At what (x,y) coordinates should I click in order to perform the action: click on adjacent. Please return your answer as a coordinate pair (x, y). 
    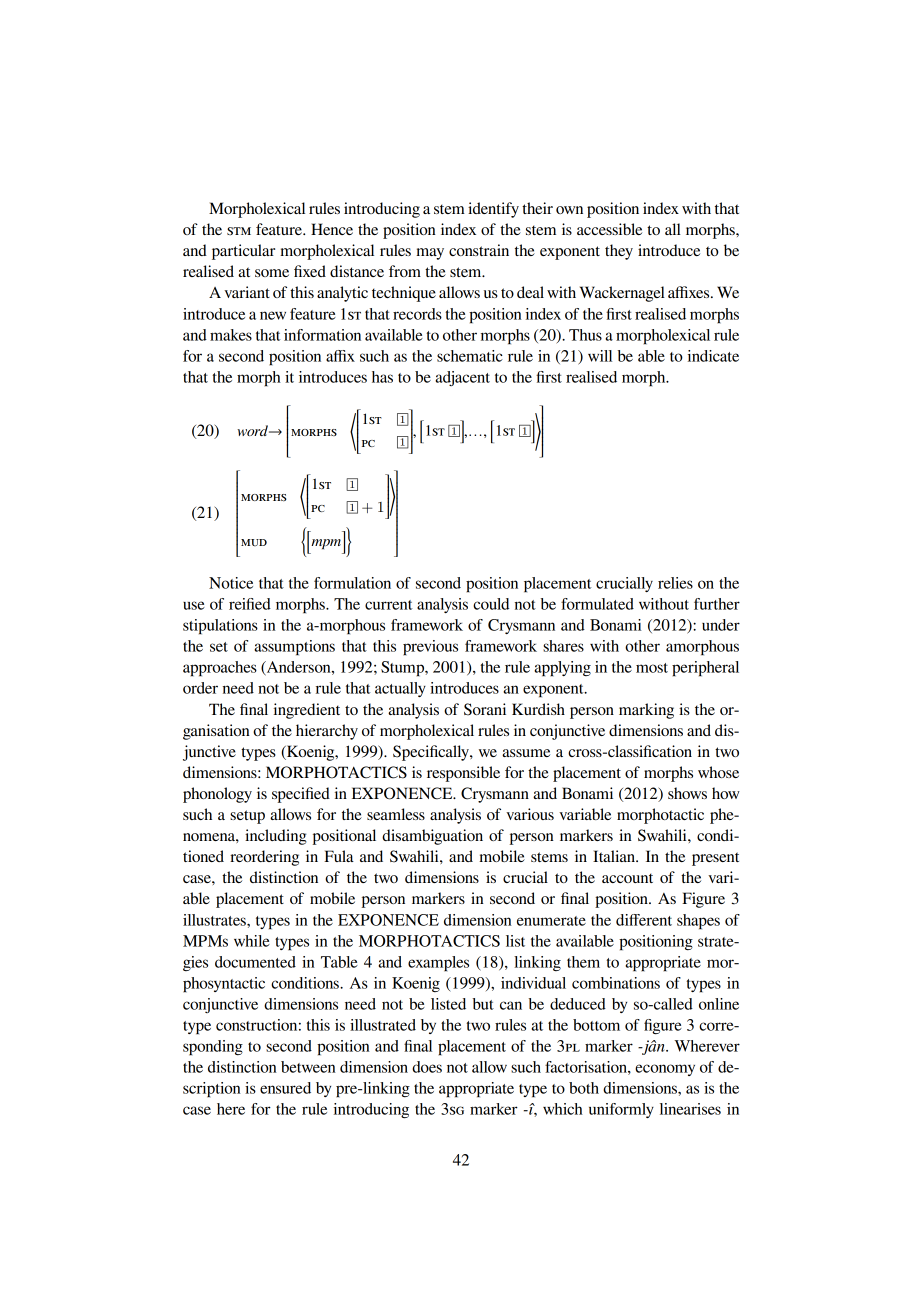
    Looking at the image, I should click on (462, 378).
